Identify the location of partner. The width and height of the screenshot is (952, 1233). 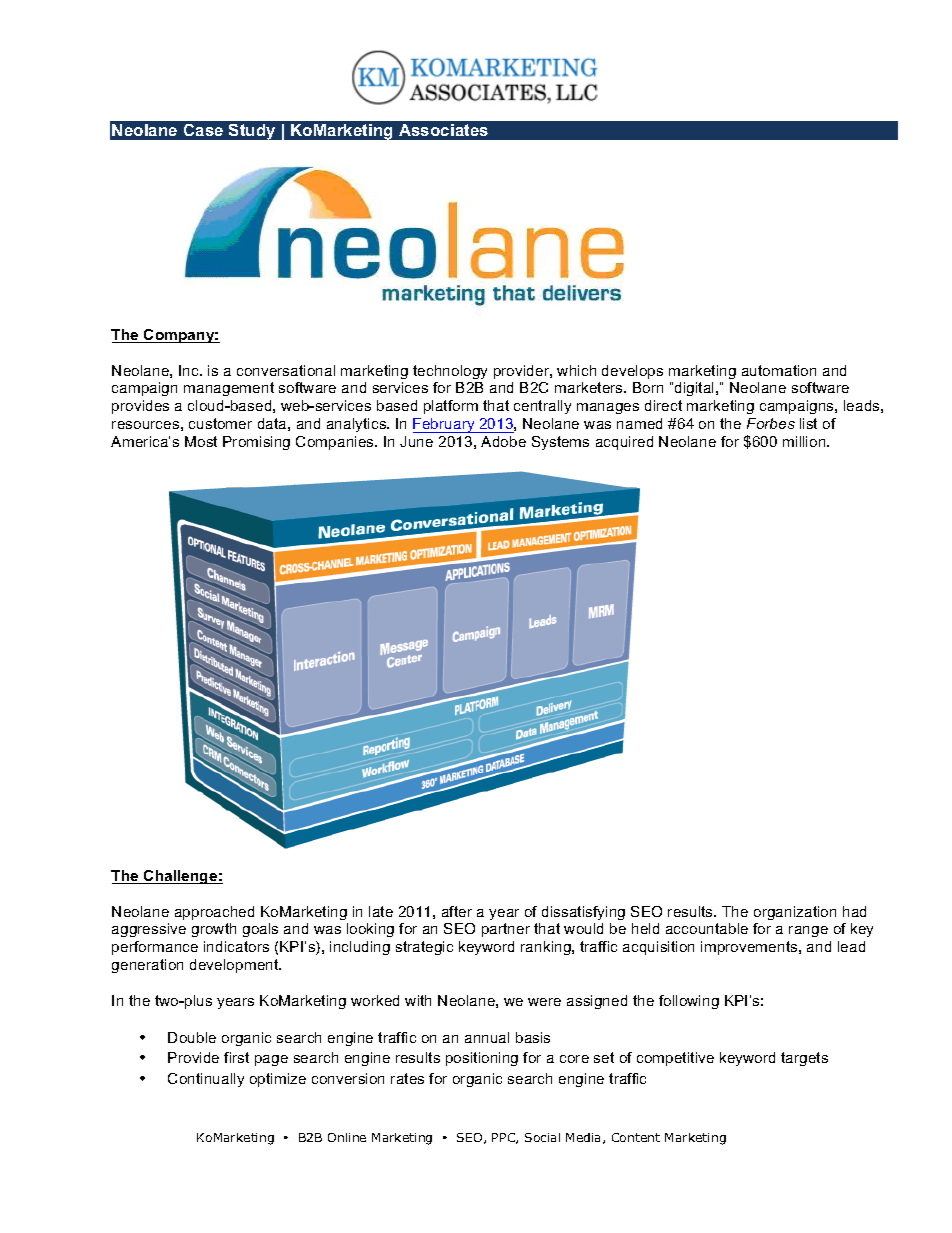
(506, 930).
